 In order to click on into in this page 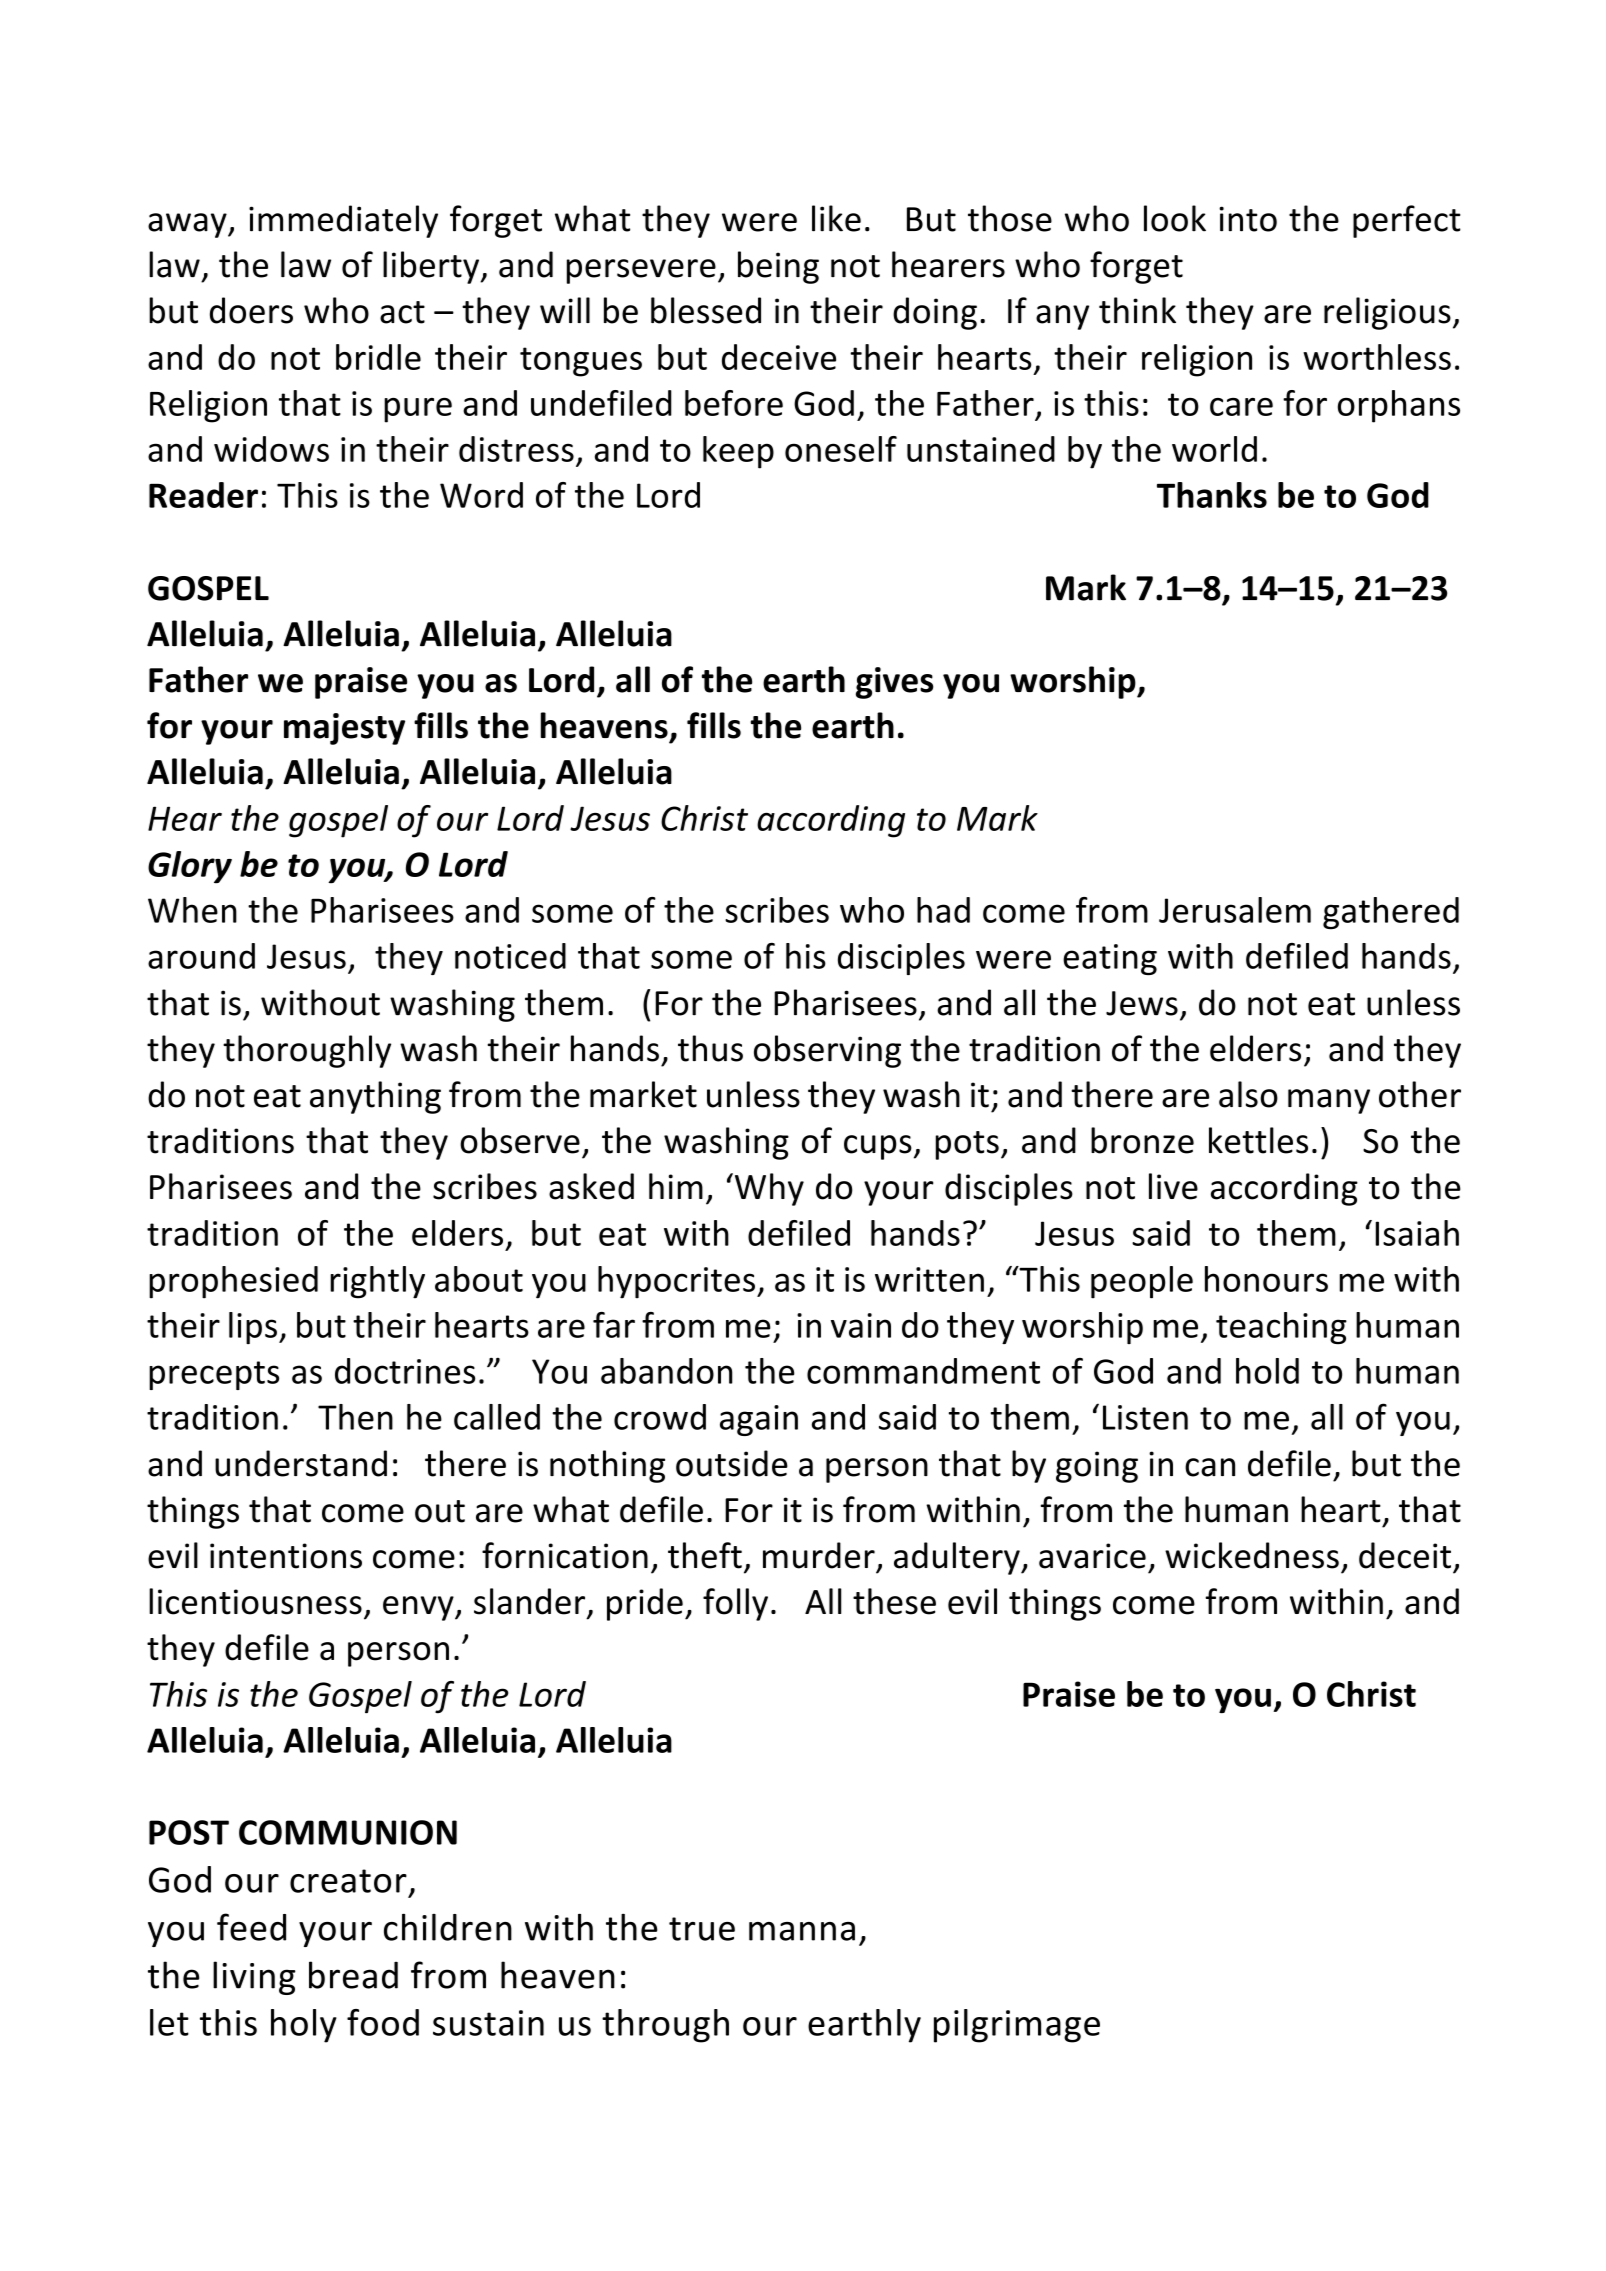, I will do `click(1248, 219)`.
